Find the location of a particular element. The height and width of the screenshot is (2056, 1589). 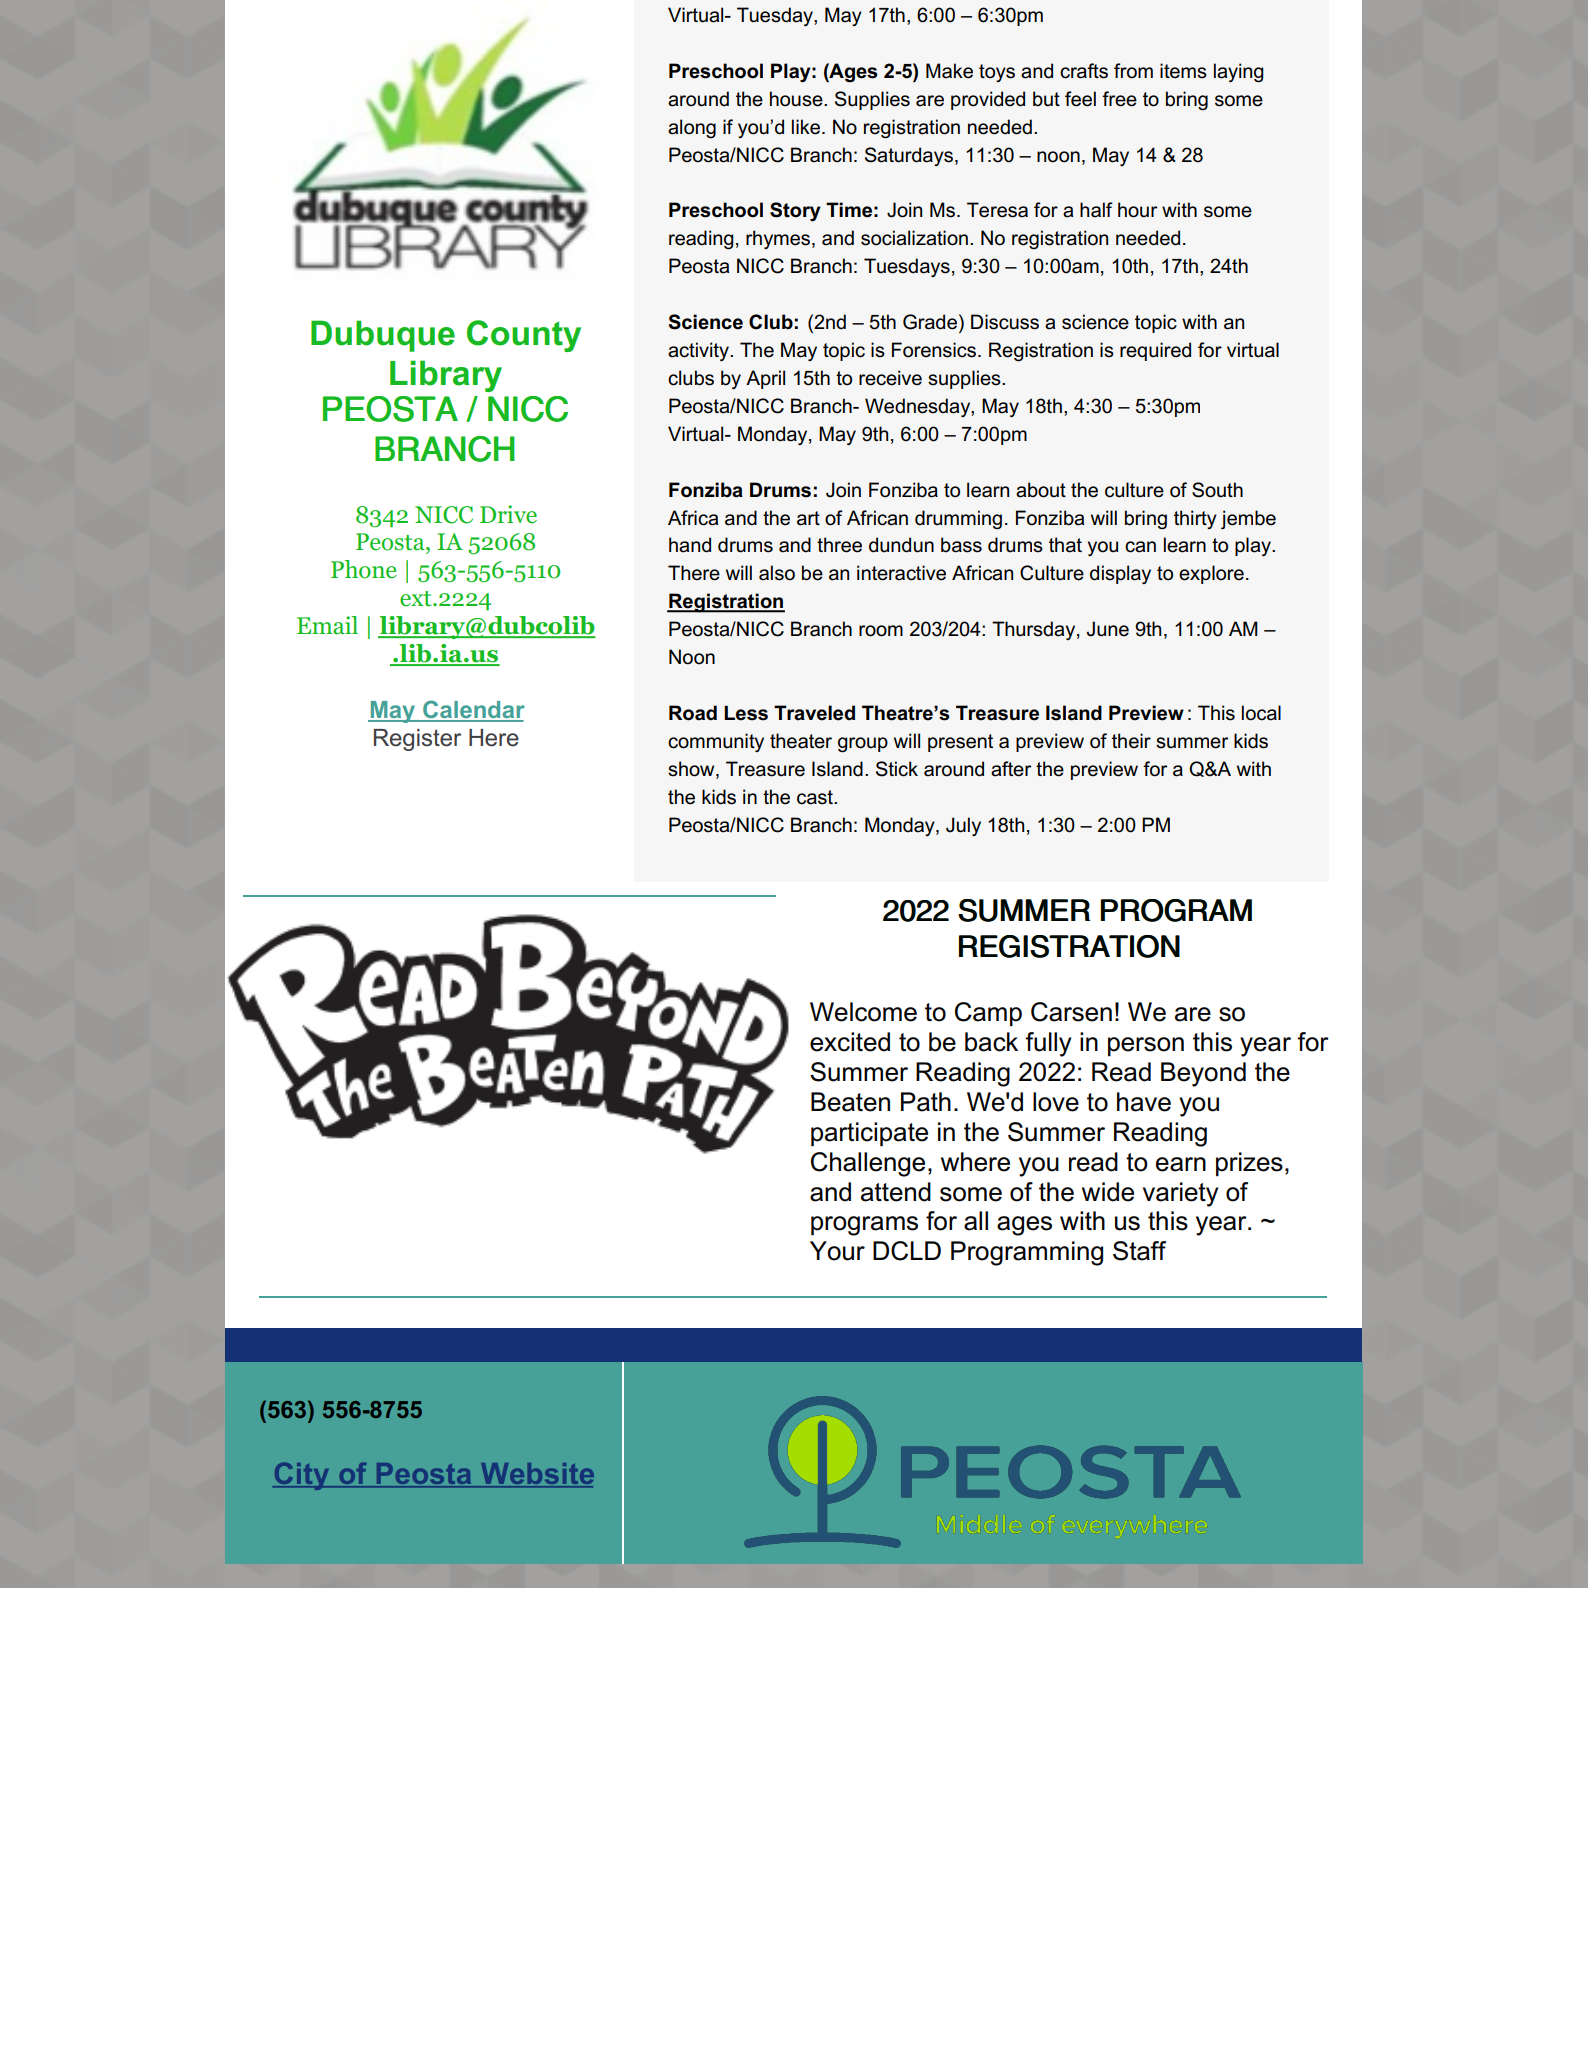

along is located at coordinates (692, 129).
